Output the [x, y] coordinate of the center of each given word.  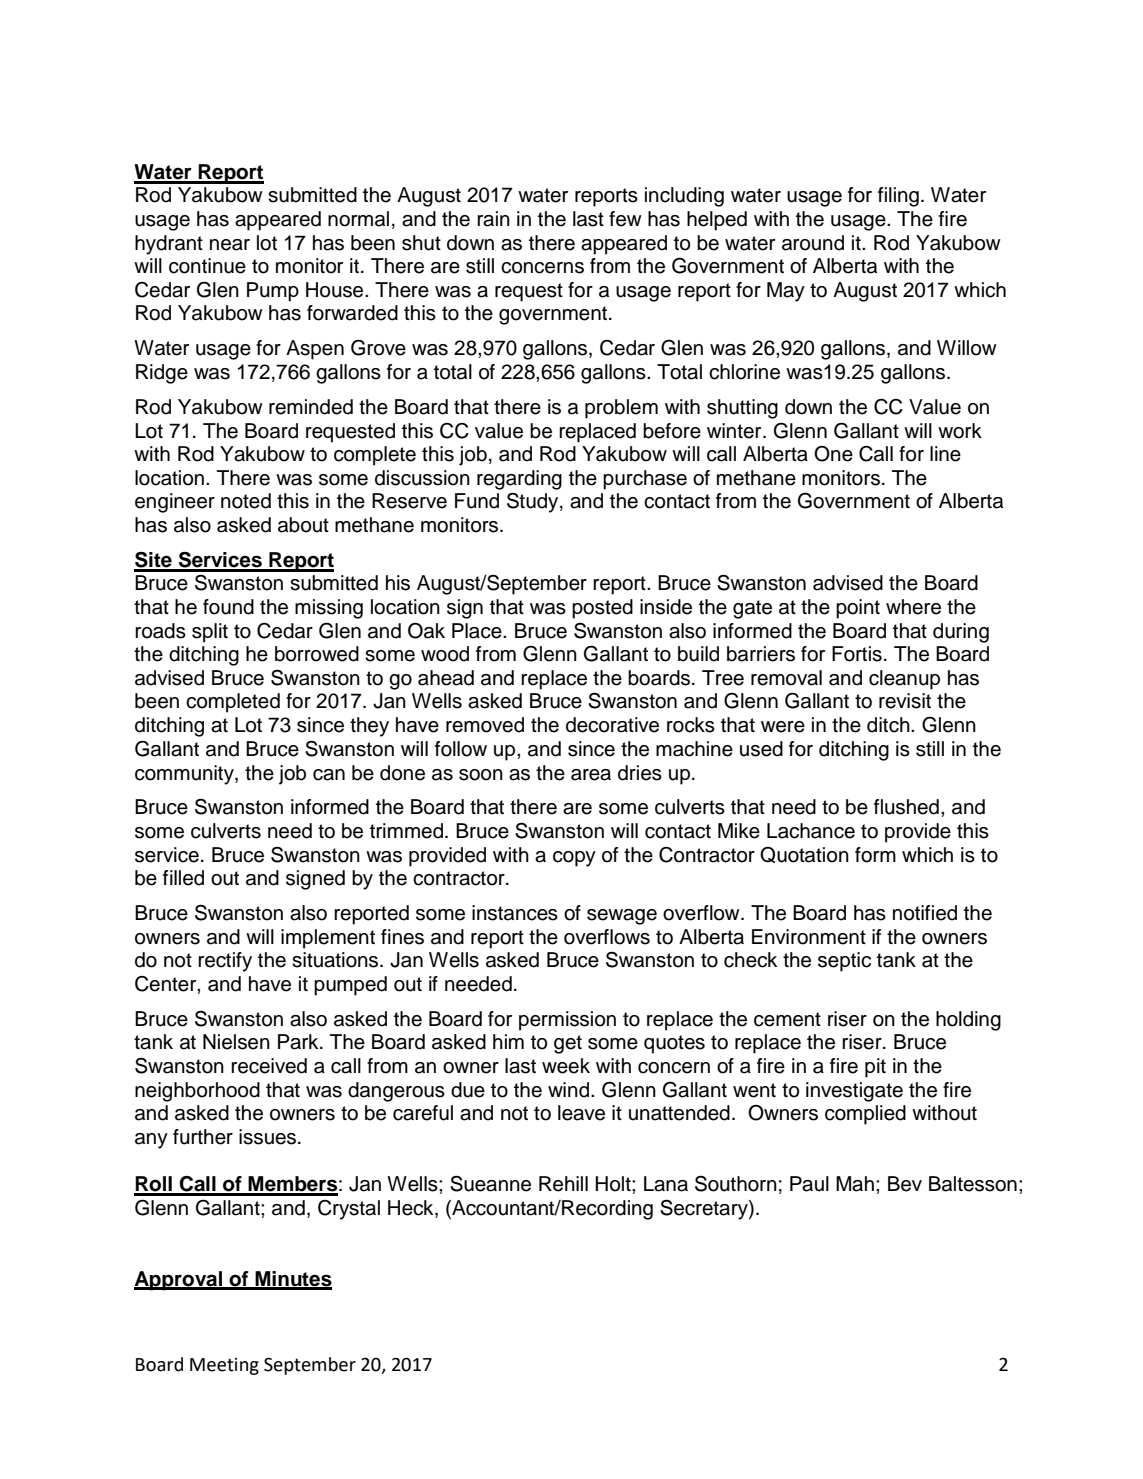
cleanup [904, 680]
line [945, 454]
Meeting [224, 1366]
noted [246, 501]
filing [898, 197]
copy [574, 859]
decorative [612, 725]
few [625, 219]
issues [269, 1137]
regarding [519, 480]
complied [865, 1115]
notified [925, 913]
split [210, 633]
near [230, 245]
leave [581, 1113]
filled [183, 878]
